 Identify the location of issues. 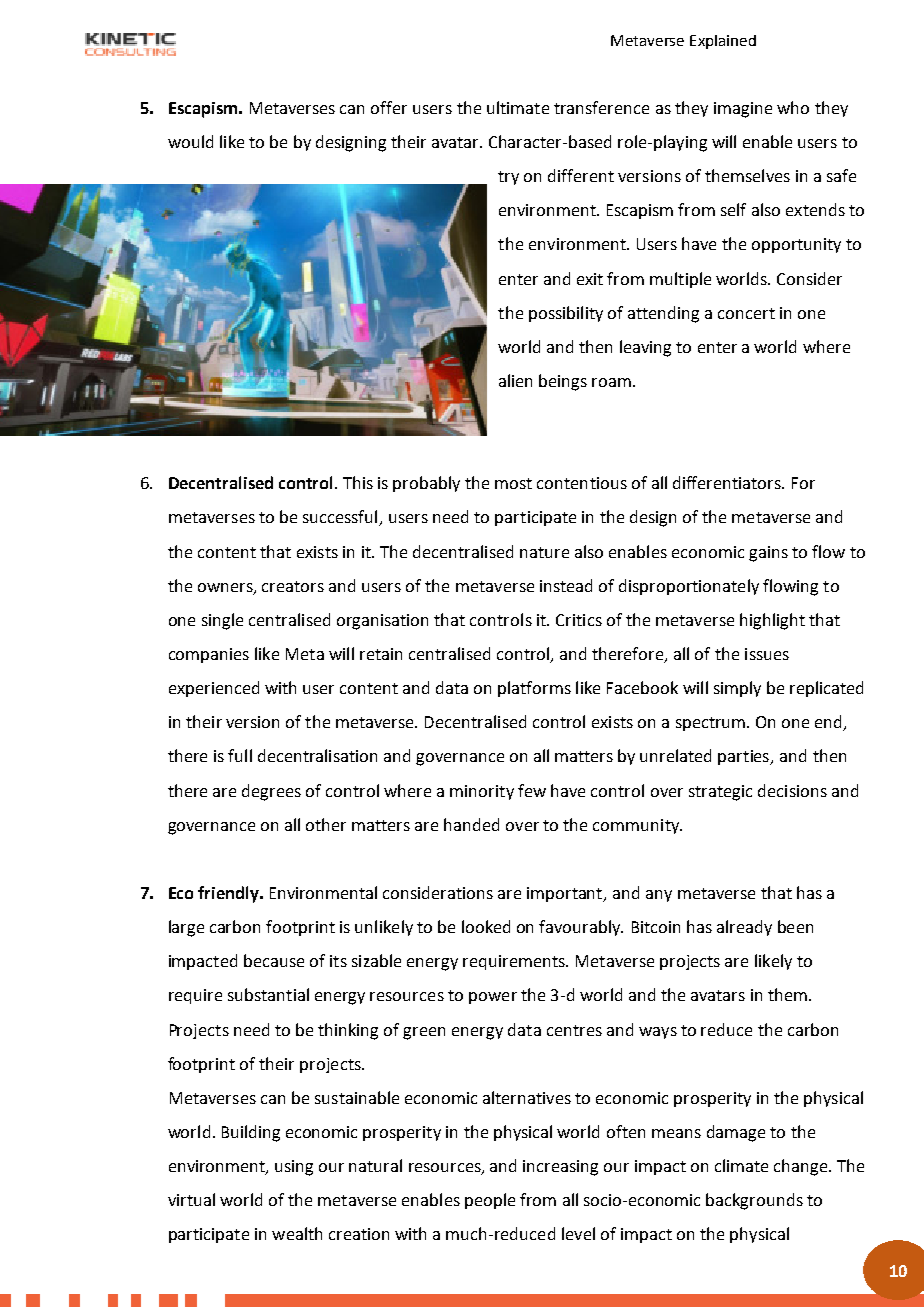
(767, 654).
